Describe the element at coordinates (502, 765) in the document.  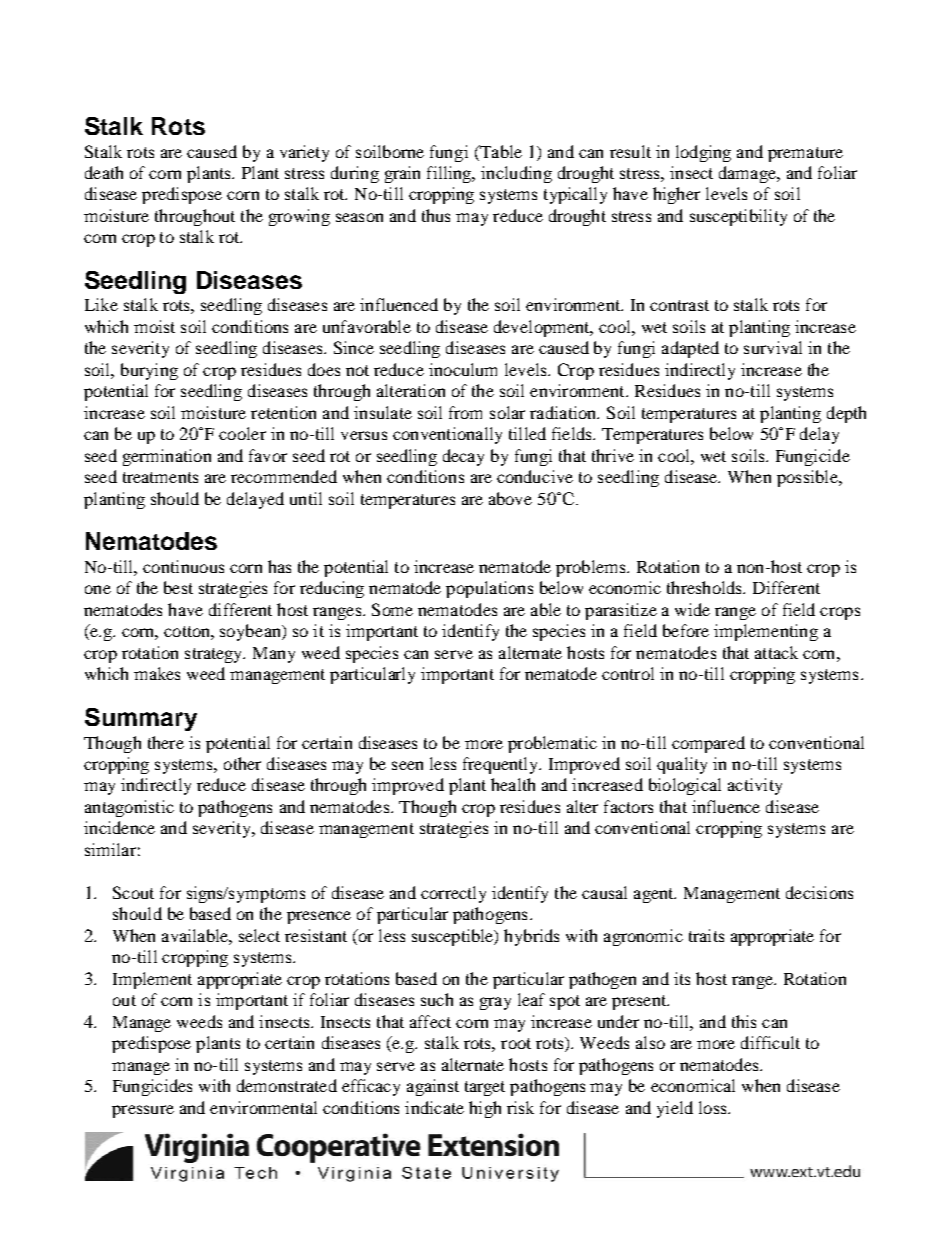
I see `frequently` at that location.
